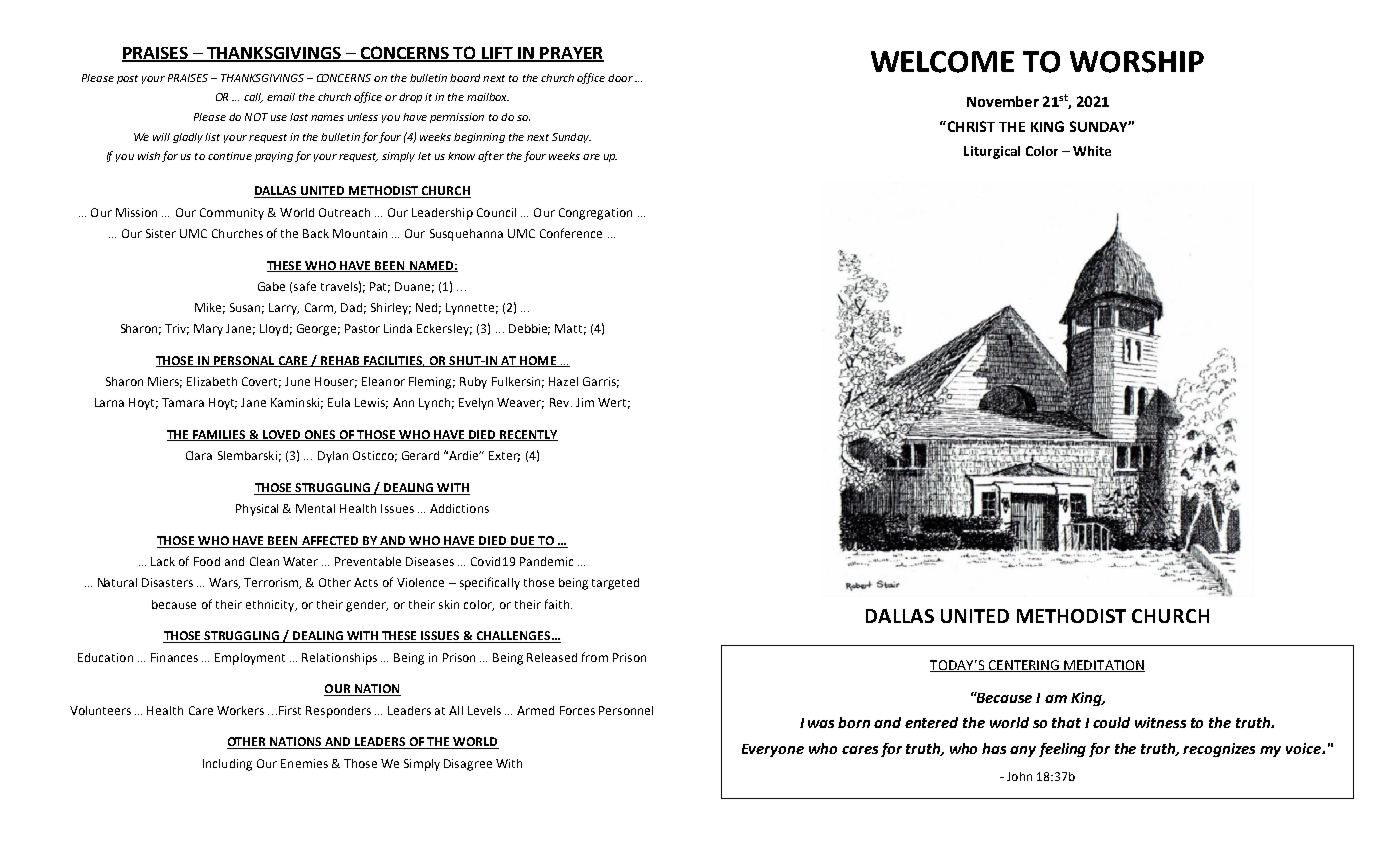 This document has width=1400, height=850. I want to click on Everyone, so click(773, 750).
